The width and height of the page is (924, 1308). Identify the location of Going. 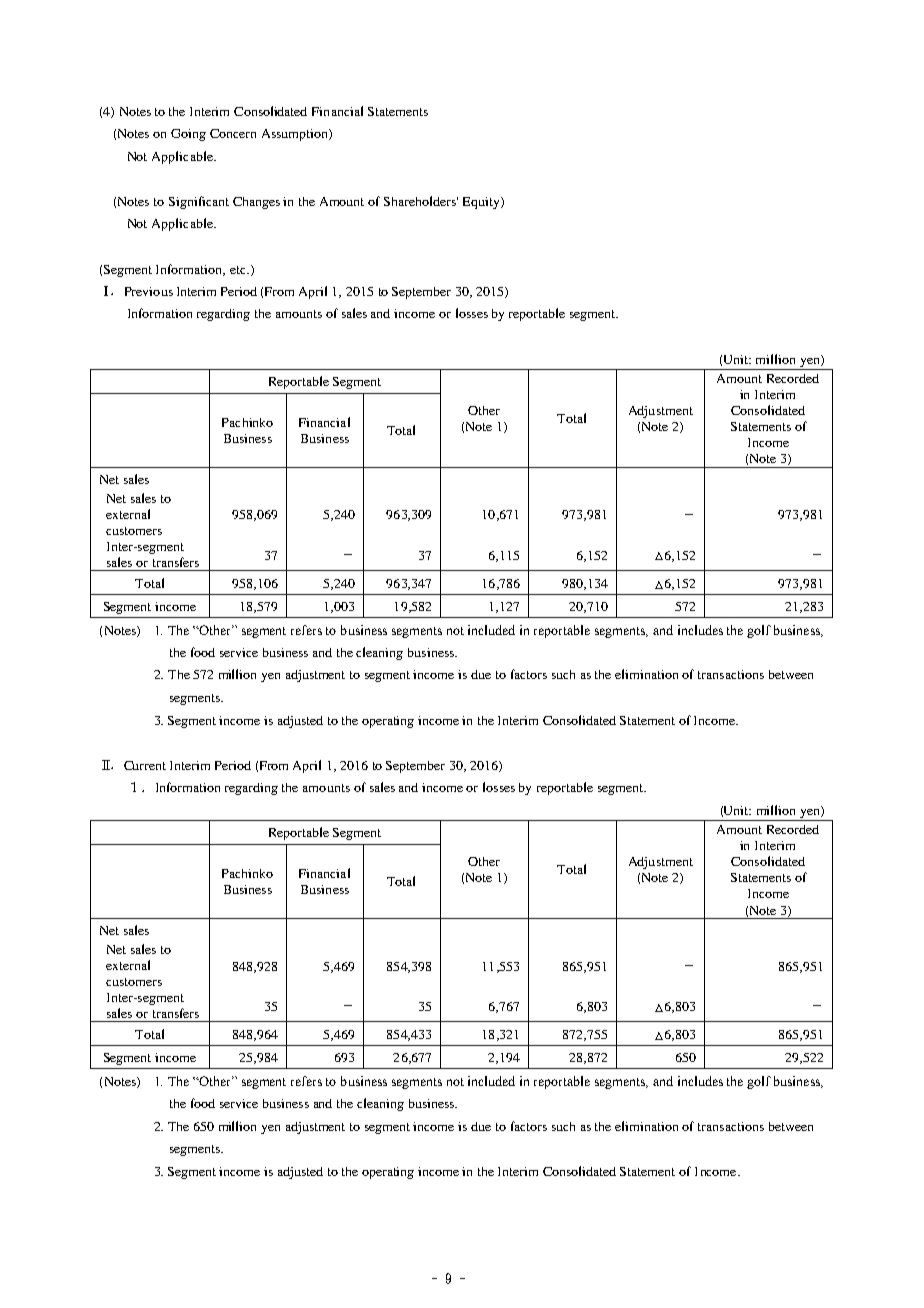
(188, 135).
